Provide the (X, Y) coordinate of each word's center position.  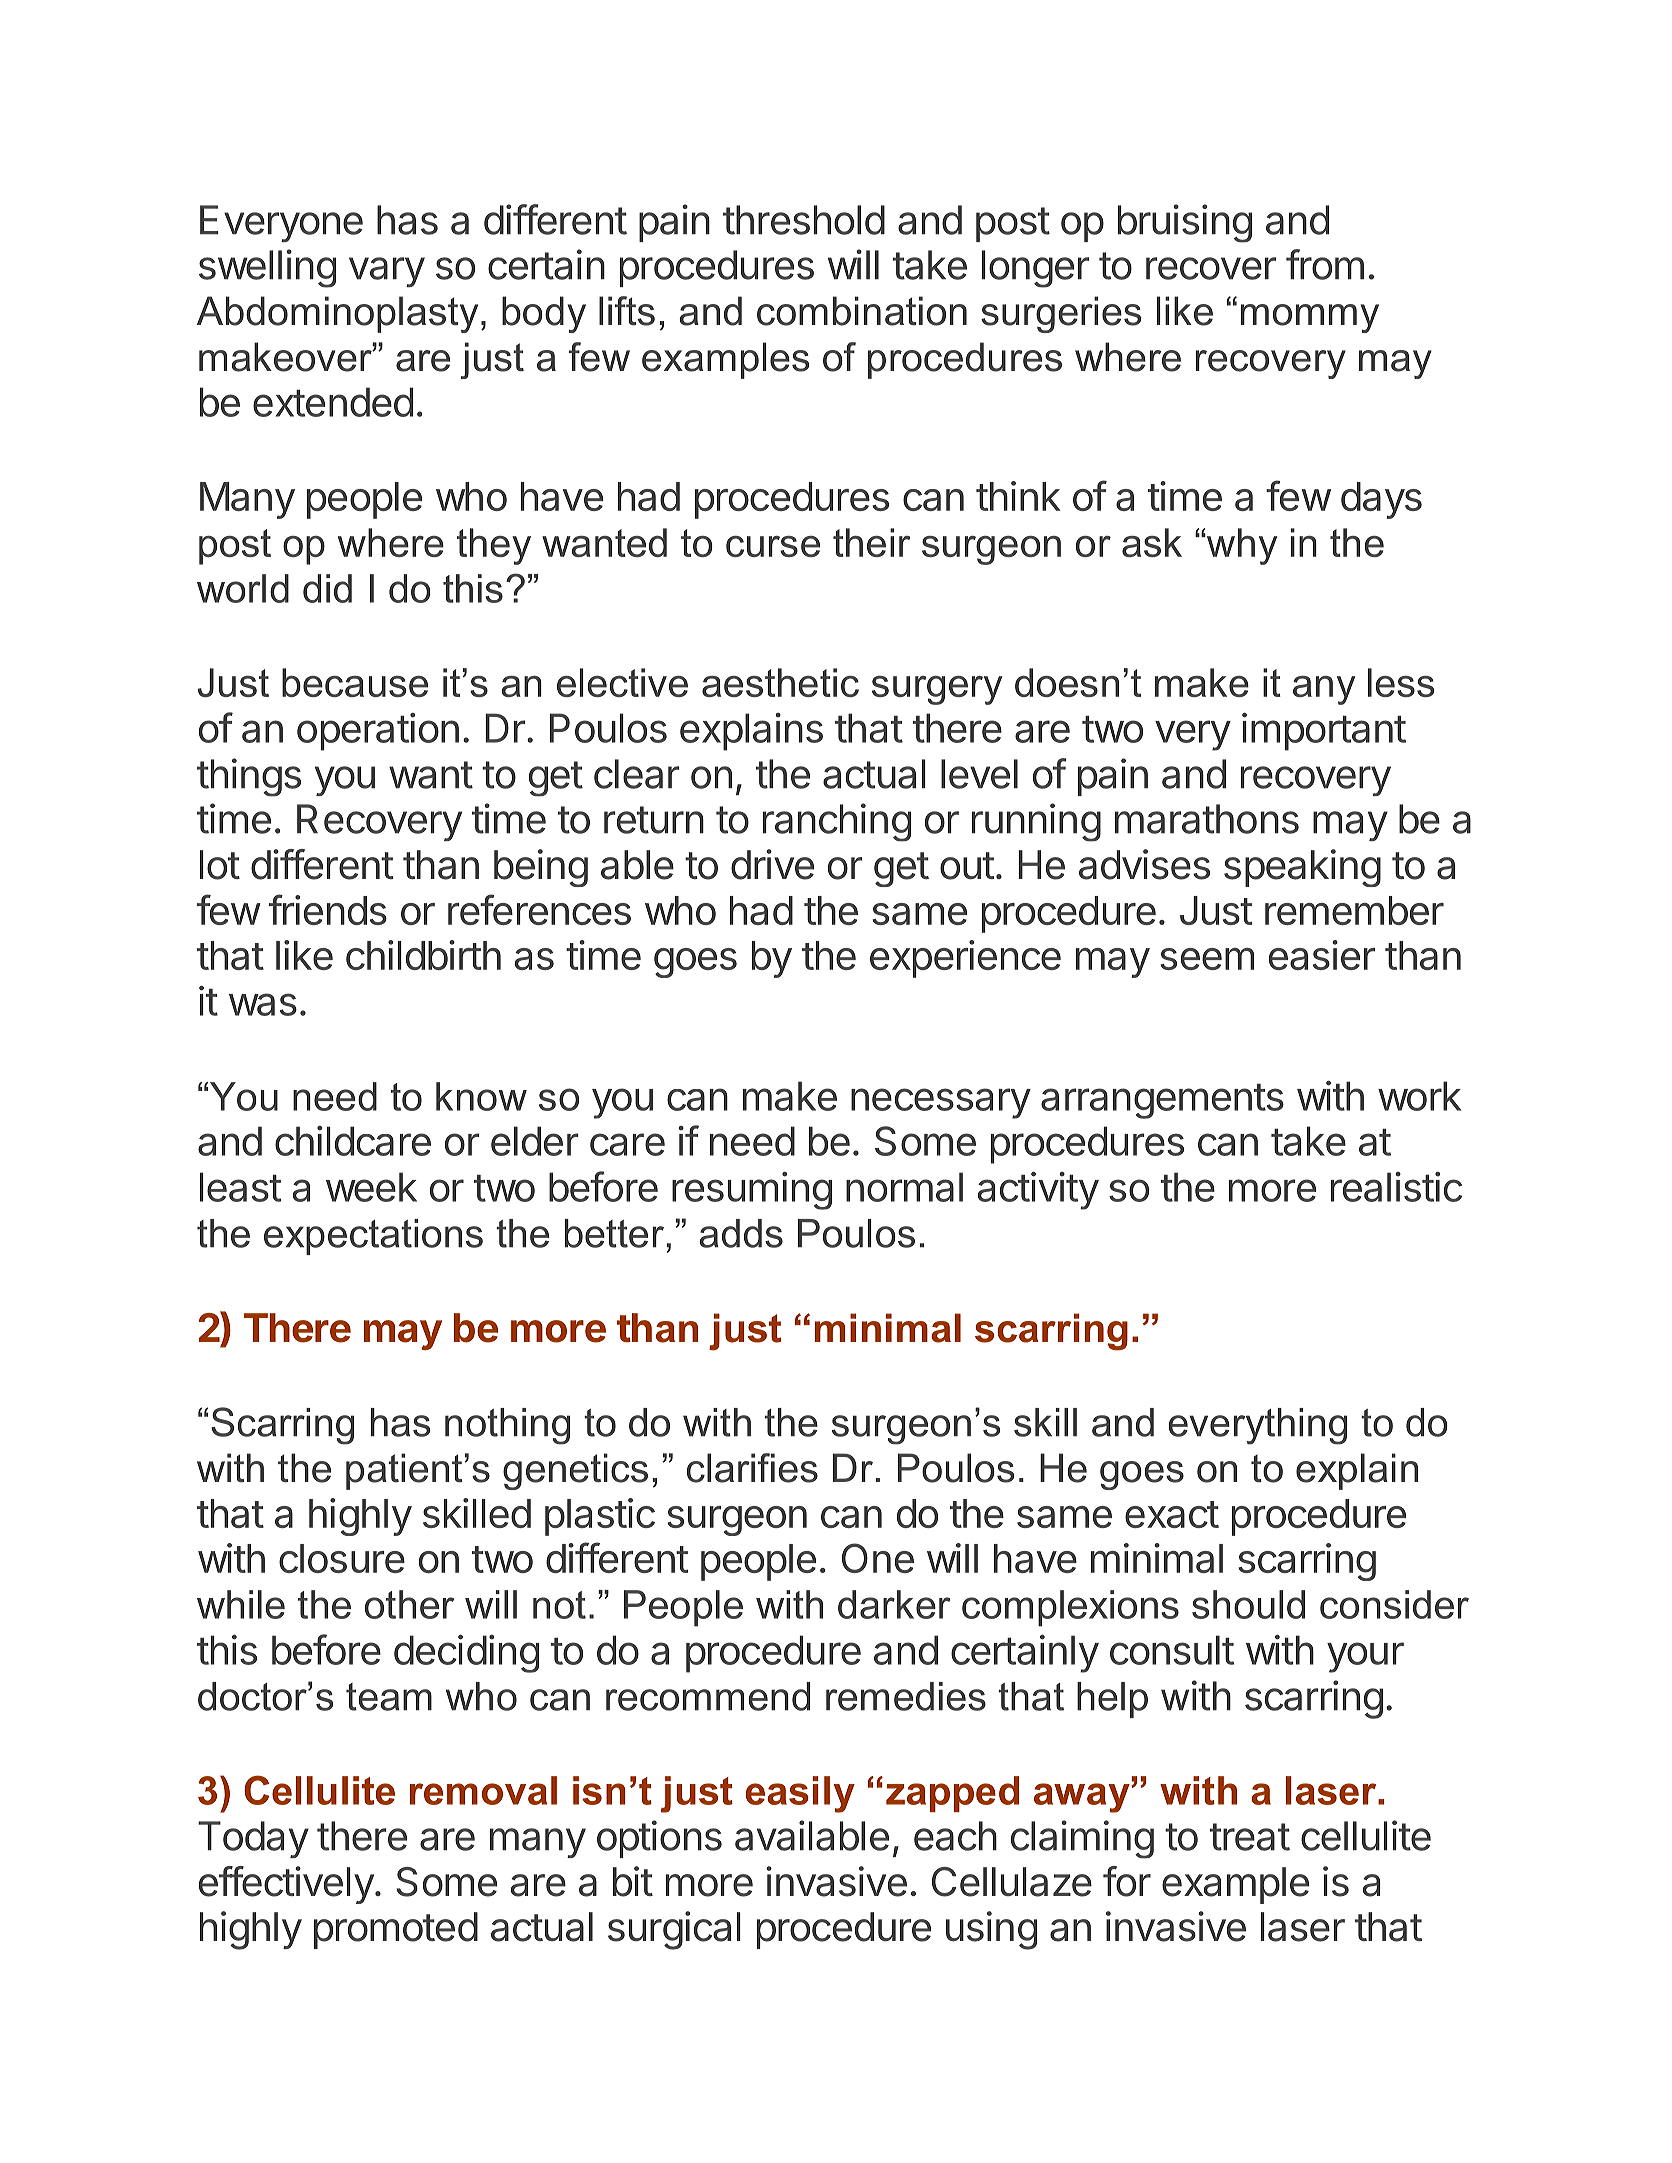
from (1325, 264)
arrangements (1162, 1101)
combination (862, 311)
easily (800, 1794)
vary (387, 272)
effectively (286, 1885)
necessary (941, 1103)
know (481, 1096)
